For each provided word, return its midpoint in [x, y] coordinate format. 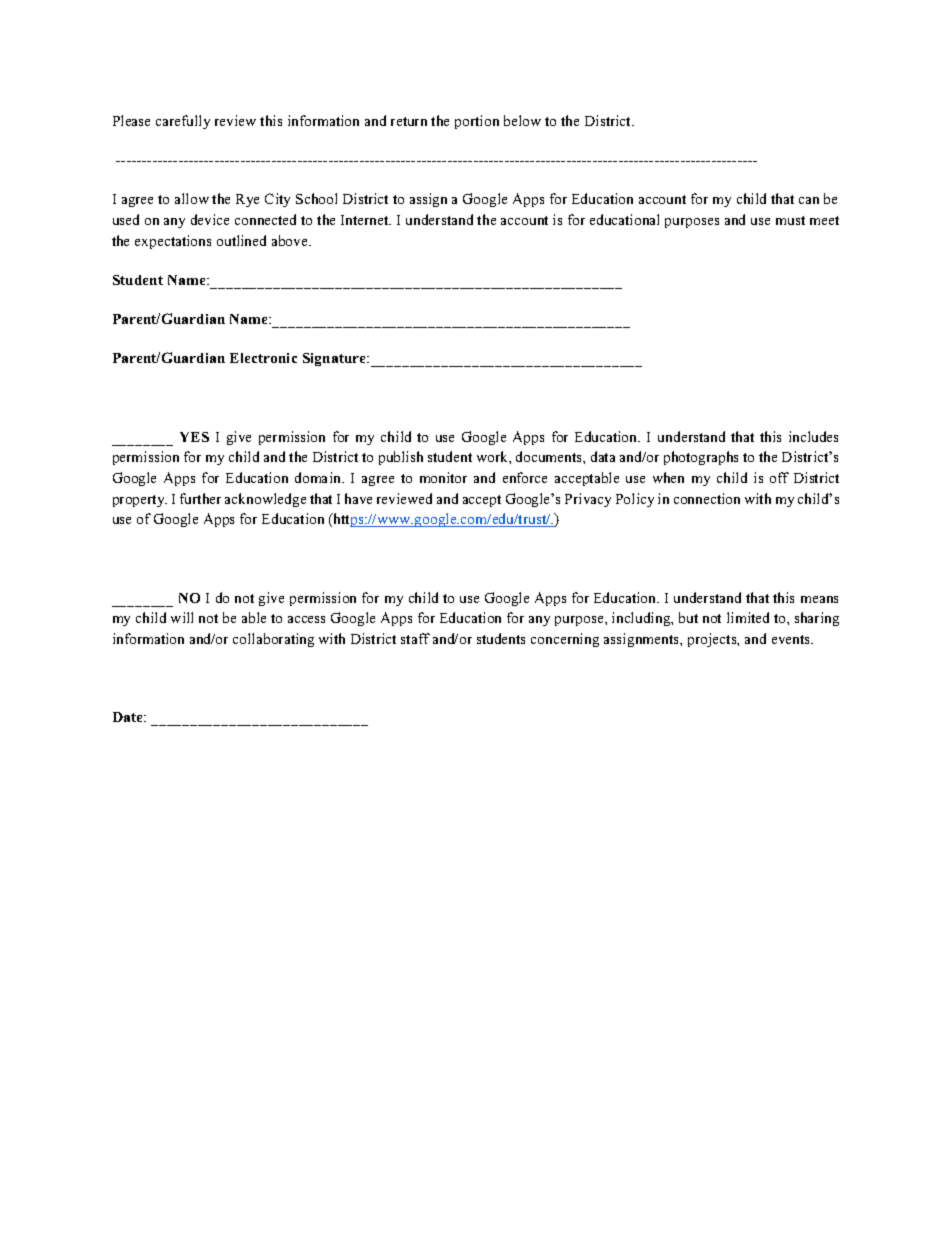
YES [194, 437]
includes [813, 436]
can [809, 200]
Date [129, 717]
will [182, 617]
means [819, 599]
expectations [173, 242]
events [792, 639]
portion [477, 122]
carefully [183, 122]
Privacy [588, 500]
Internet [366, 220]
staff [415, 638]
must [790, 220]
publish [401, 458]
